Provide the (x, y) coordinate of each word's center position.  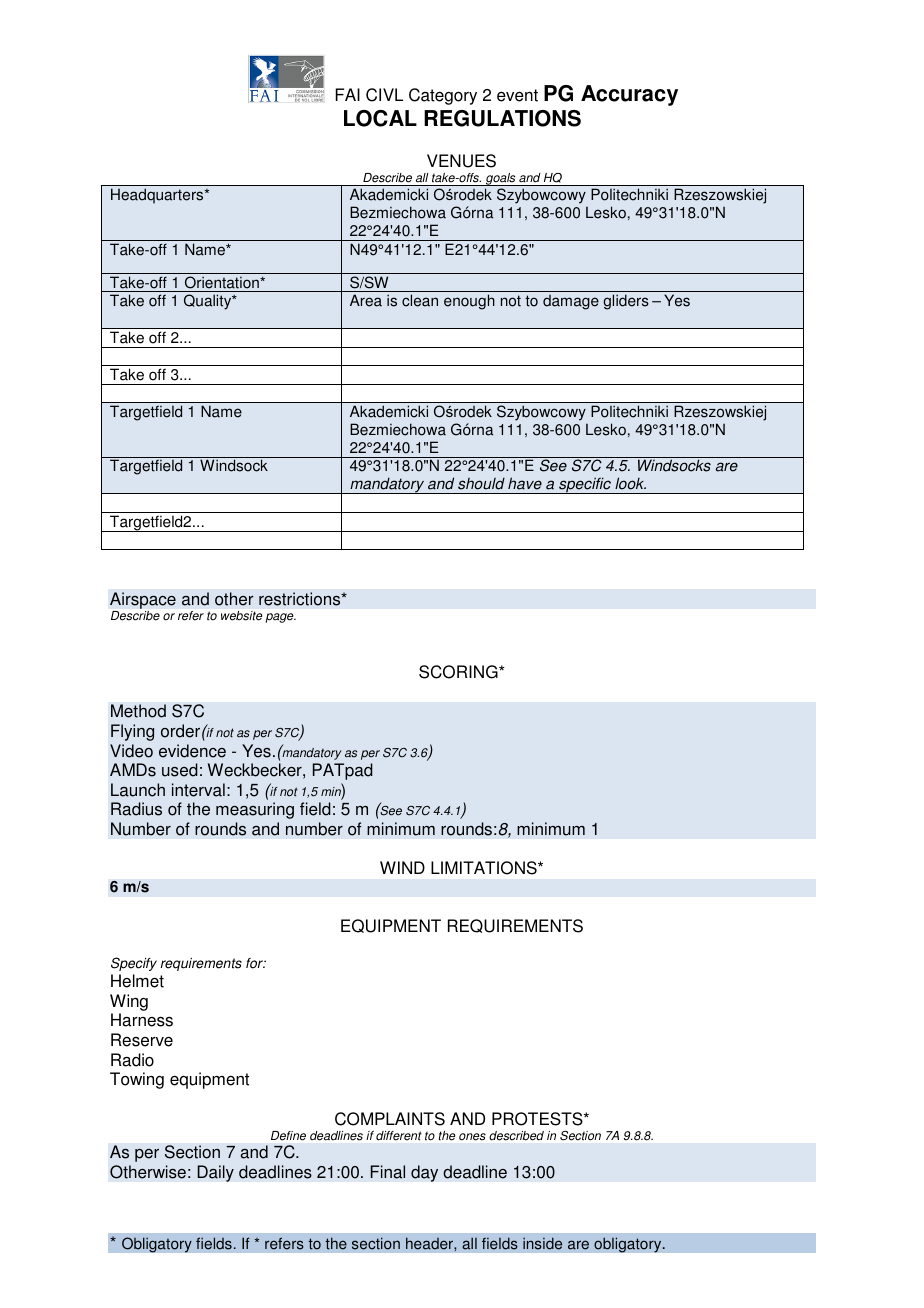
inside (542, 1243)
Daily (215, 1173)
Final (387, 1172)
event (517, 95)
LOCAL (380, 118)
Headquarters (158, 196)
